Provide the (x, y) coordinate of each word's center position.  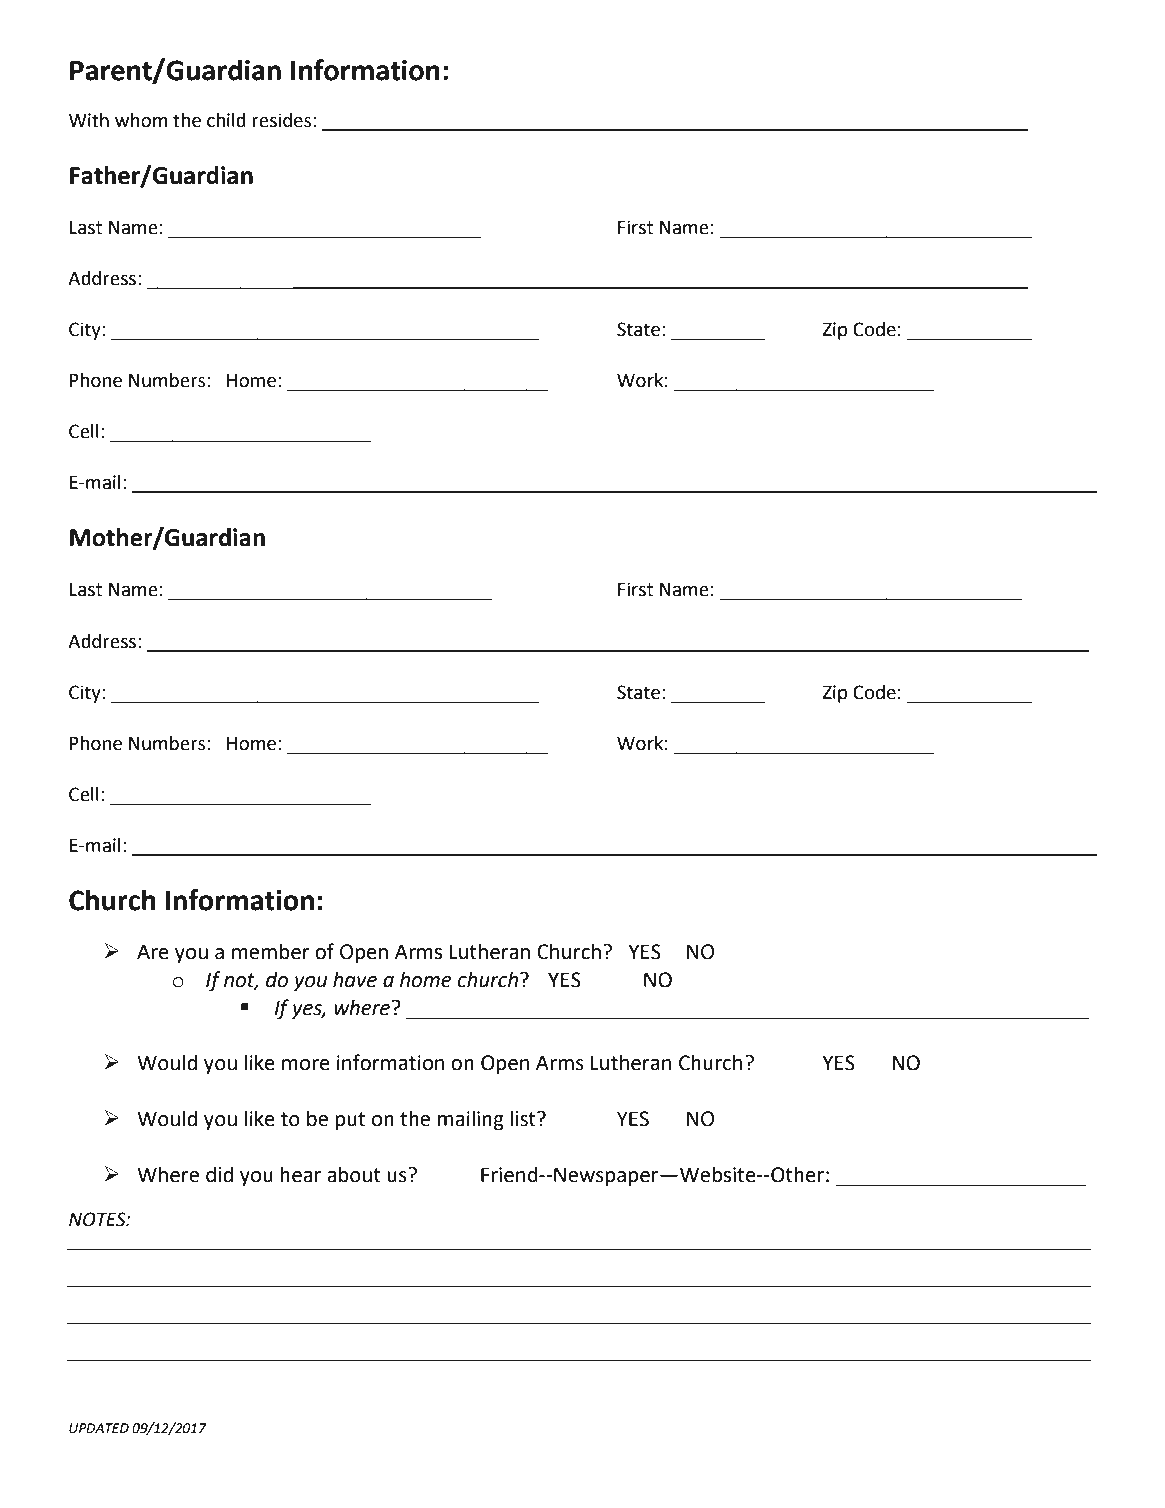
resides (281, 120)
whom (141, 120)
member (271, 951)
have (355, 979)
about (354, 1174)
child (226, 120)
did (219, 1174)
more (306, 1065)
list (524, 1118)
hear (300, 1174)
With (89, 120)
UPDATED (99, 1428)
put (350, 1121)
